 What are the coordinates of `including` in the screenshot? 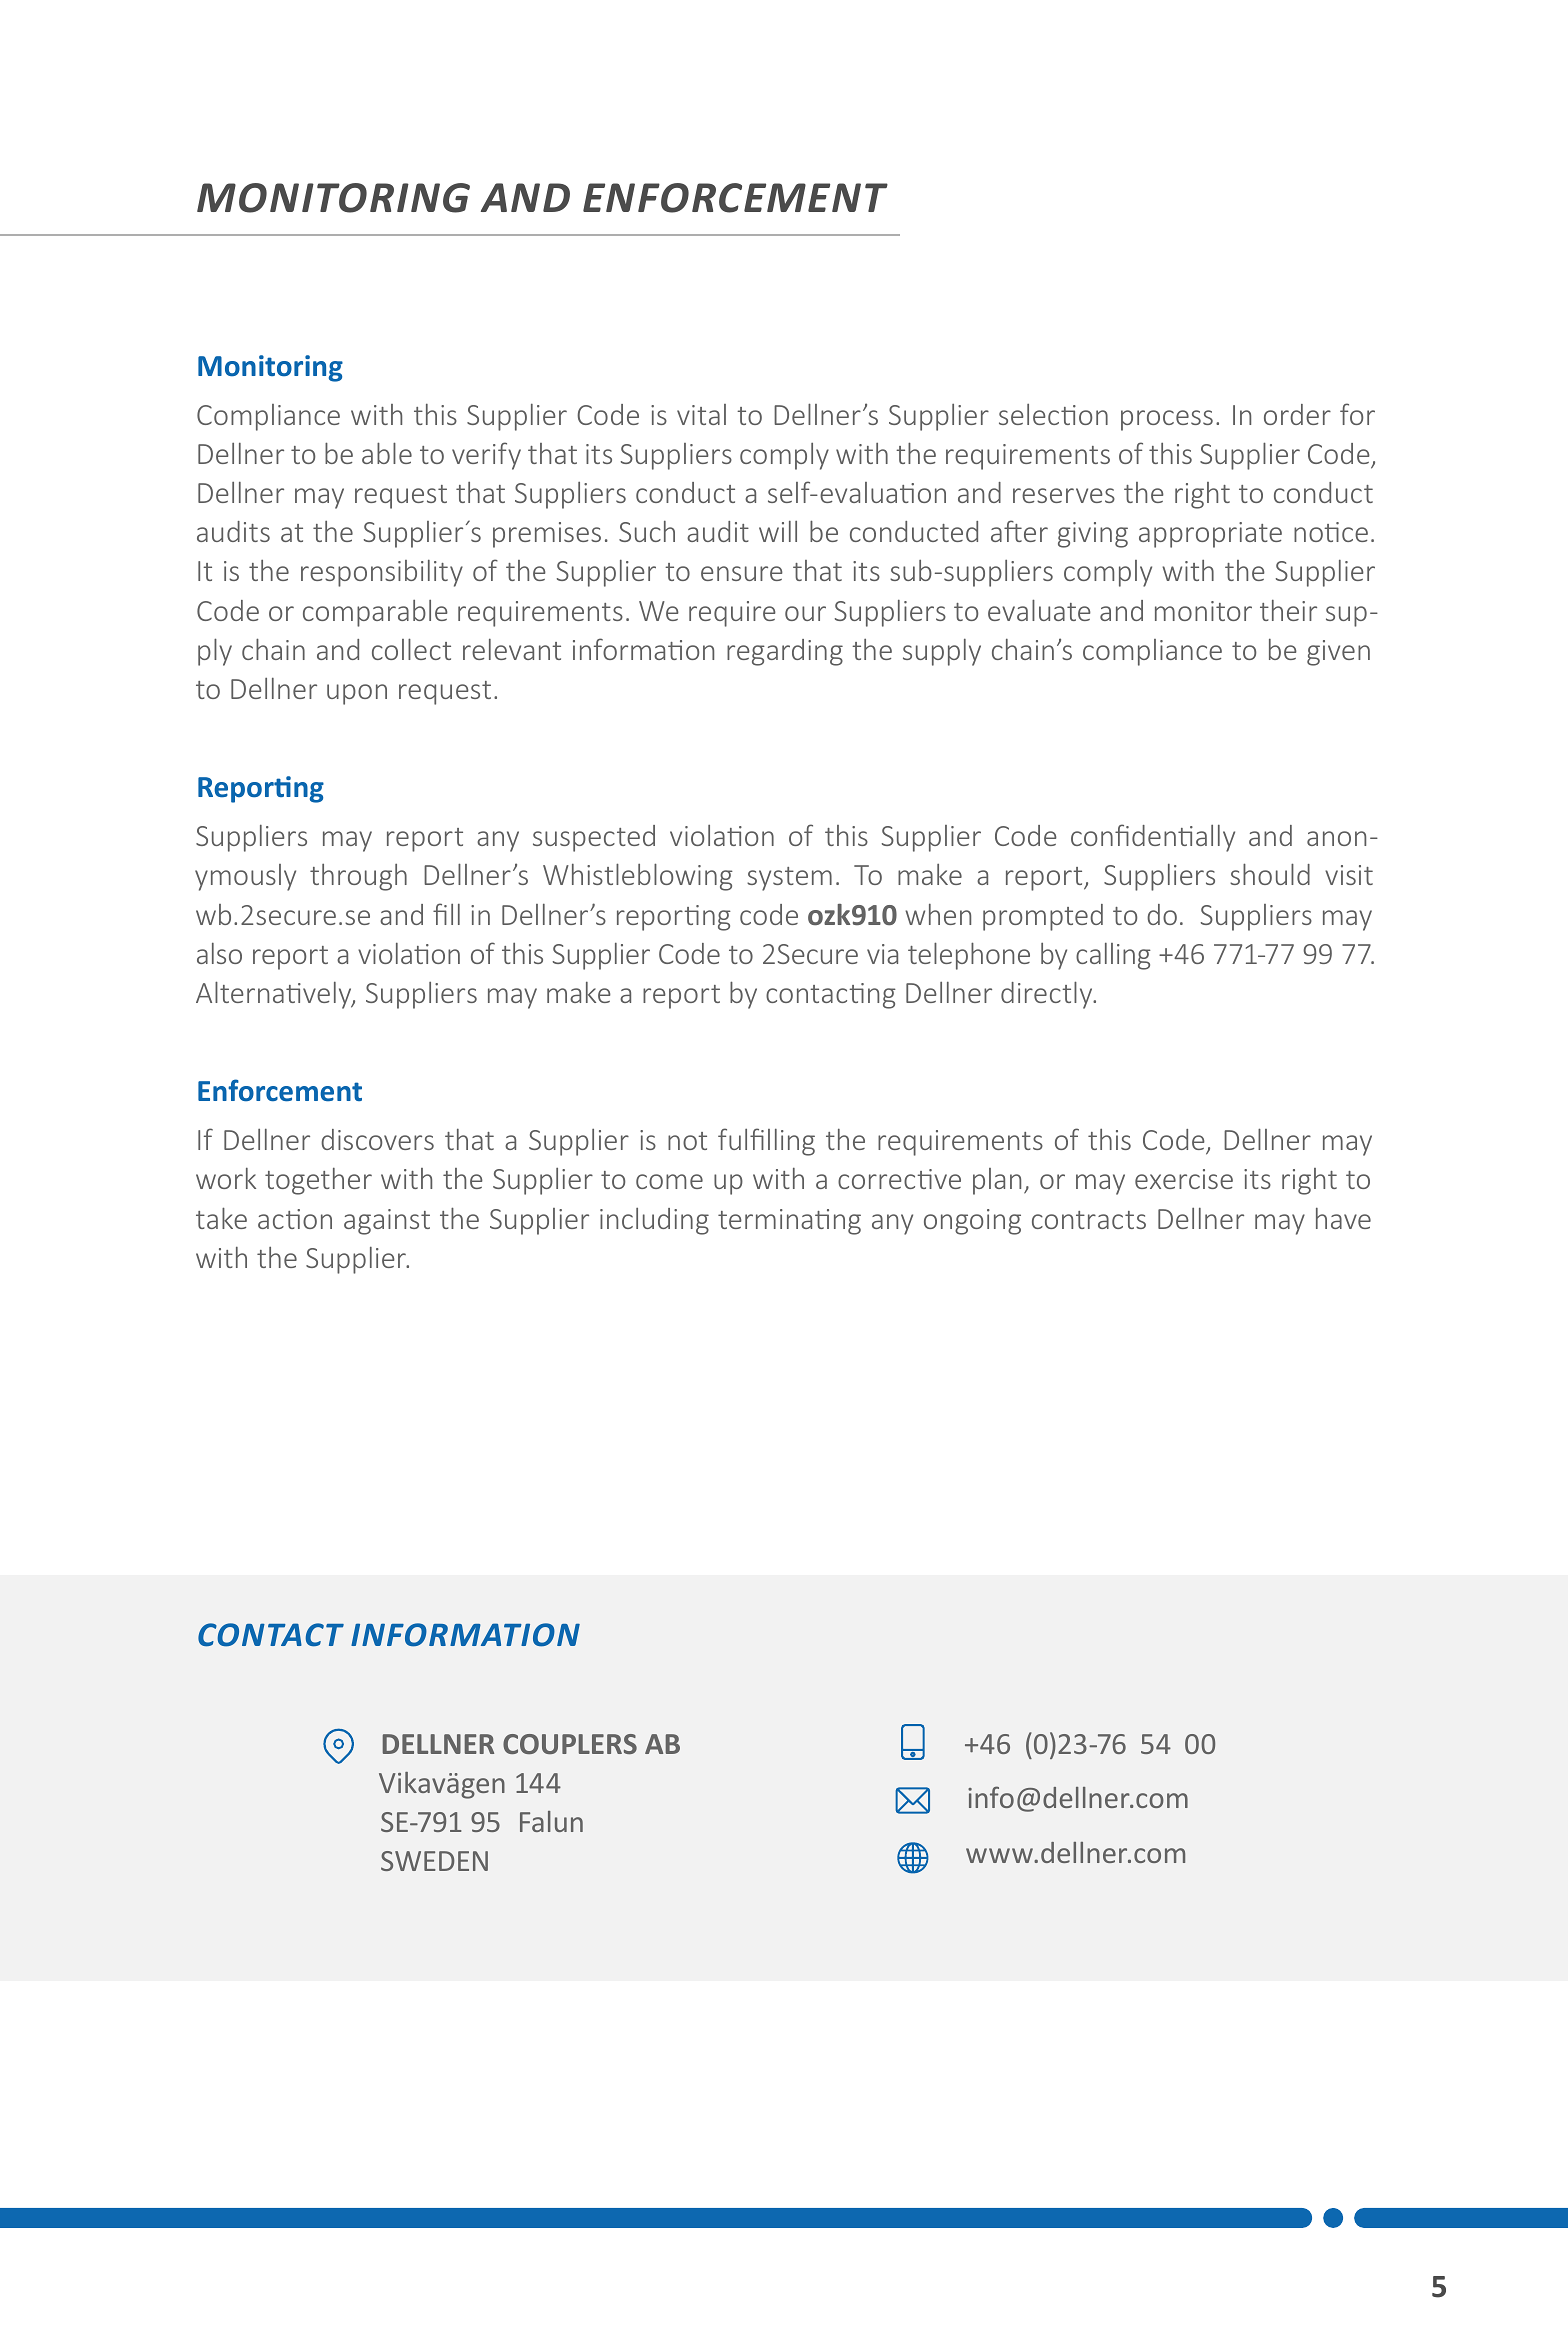 It's located at (654, 1221).
